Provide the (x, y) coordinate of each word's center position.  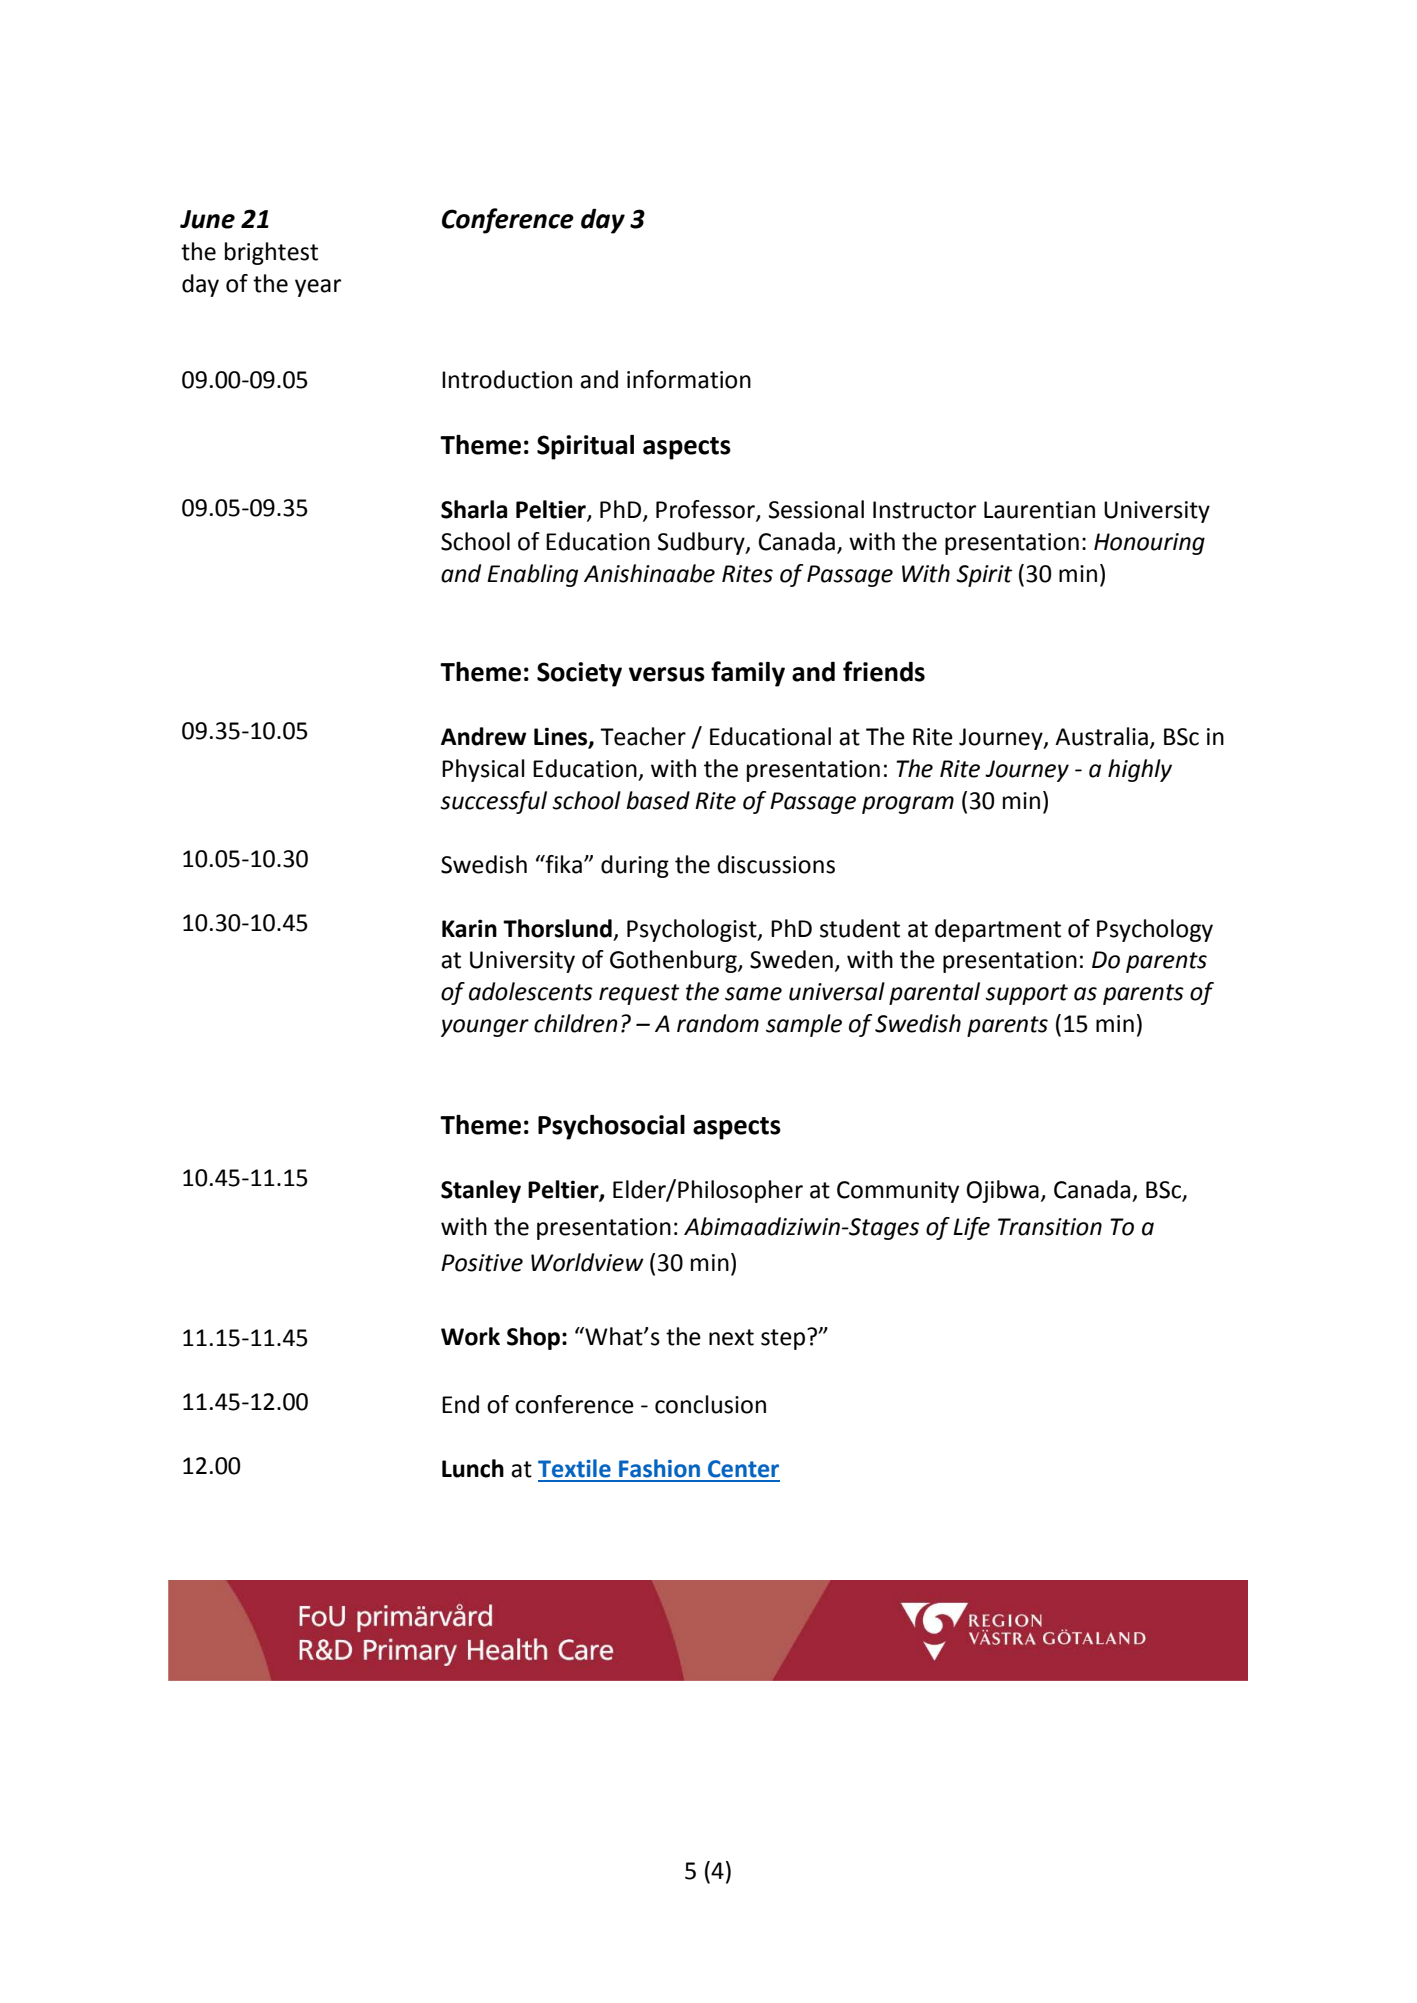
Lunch (473, 1468)
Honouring (1149, 544)
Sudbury (702, 543)
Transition (1050, 1227)
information (689, 379)
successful (493, 802)
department (998, 930)
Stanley (481, 1191)
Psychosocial (611, 1127)
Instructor (924, 510)
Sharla (474, 509)
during (635, 866)
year (318, 288)
